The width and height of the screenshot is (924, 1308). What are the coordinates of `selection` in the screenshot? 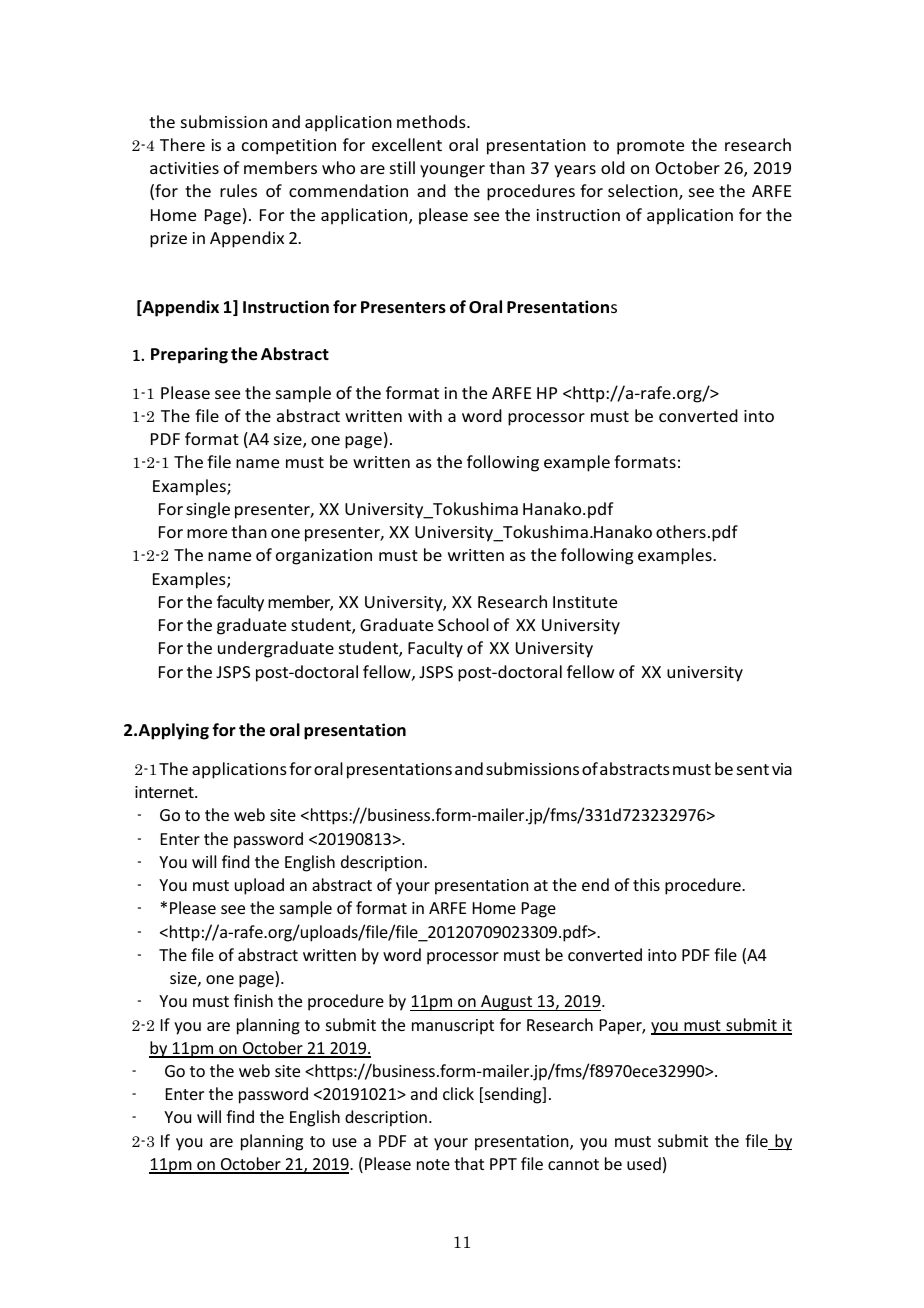 It's located at (644, 192).
